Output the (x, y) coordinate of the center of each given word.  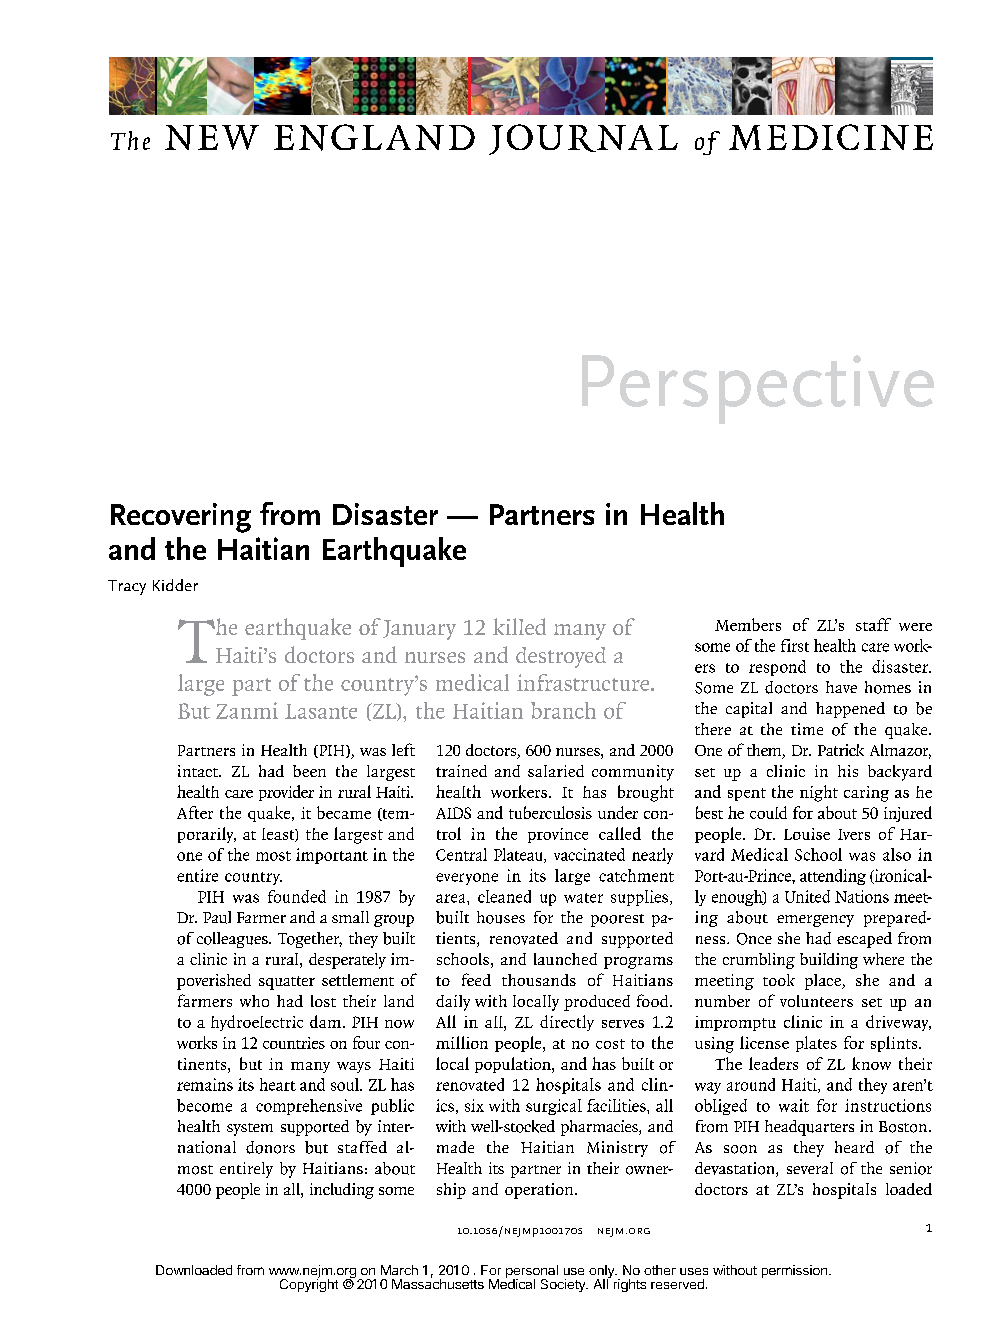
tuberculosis (550, 812)
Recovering (181, 518)
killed (519, 626)
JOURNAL (583, 139)
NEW (212, 137)
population (514, 1065)
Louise (807, 834)
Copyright (309, 1284)
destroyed (561, 657)
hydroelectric (257, 1023)
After (195, 812)
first (795, 645)
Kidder (175, 585)
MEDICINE (831, 137)
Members (748, 624)
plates (816, 1044)
